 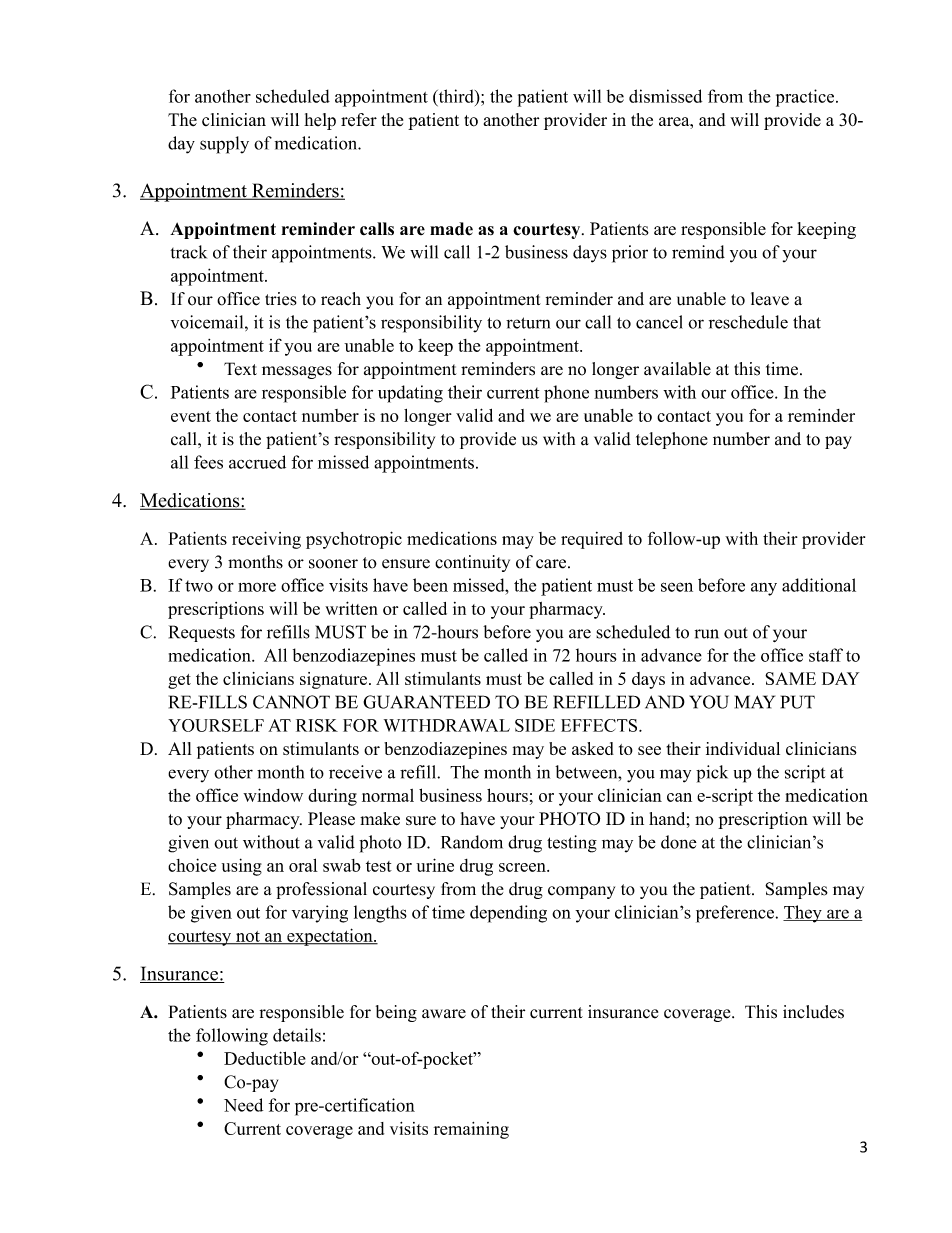 What do you see at coordinates (806, 98) in the screenshot?
I see `practice` at bounding box center [806, 98].
